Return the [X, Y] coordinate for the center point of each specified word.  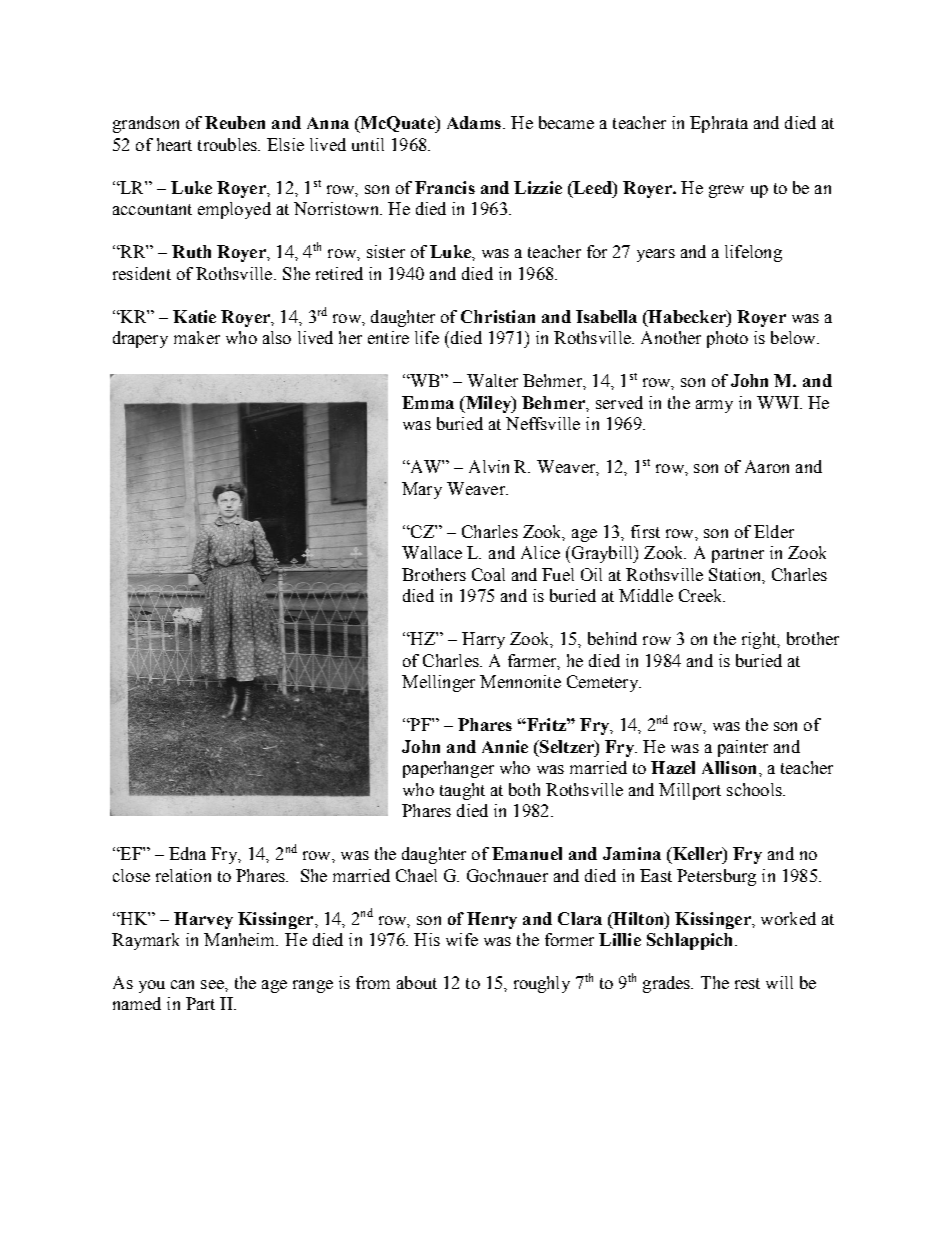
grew [726, 191]
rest [747, 983]
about [417, 982]
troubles [228, 144]
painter [743, 748]
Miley [488, 404]
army [714, 406]
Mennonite [520, 681]
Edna [187, 853]
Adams [474, 122]
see [213, 984]
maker [197, 337]
